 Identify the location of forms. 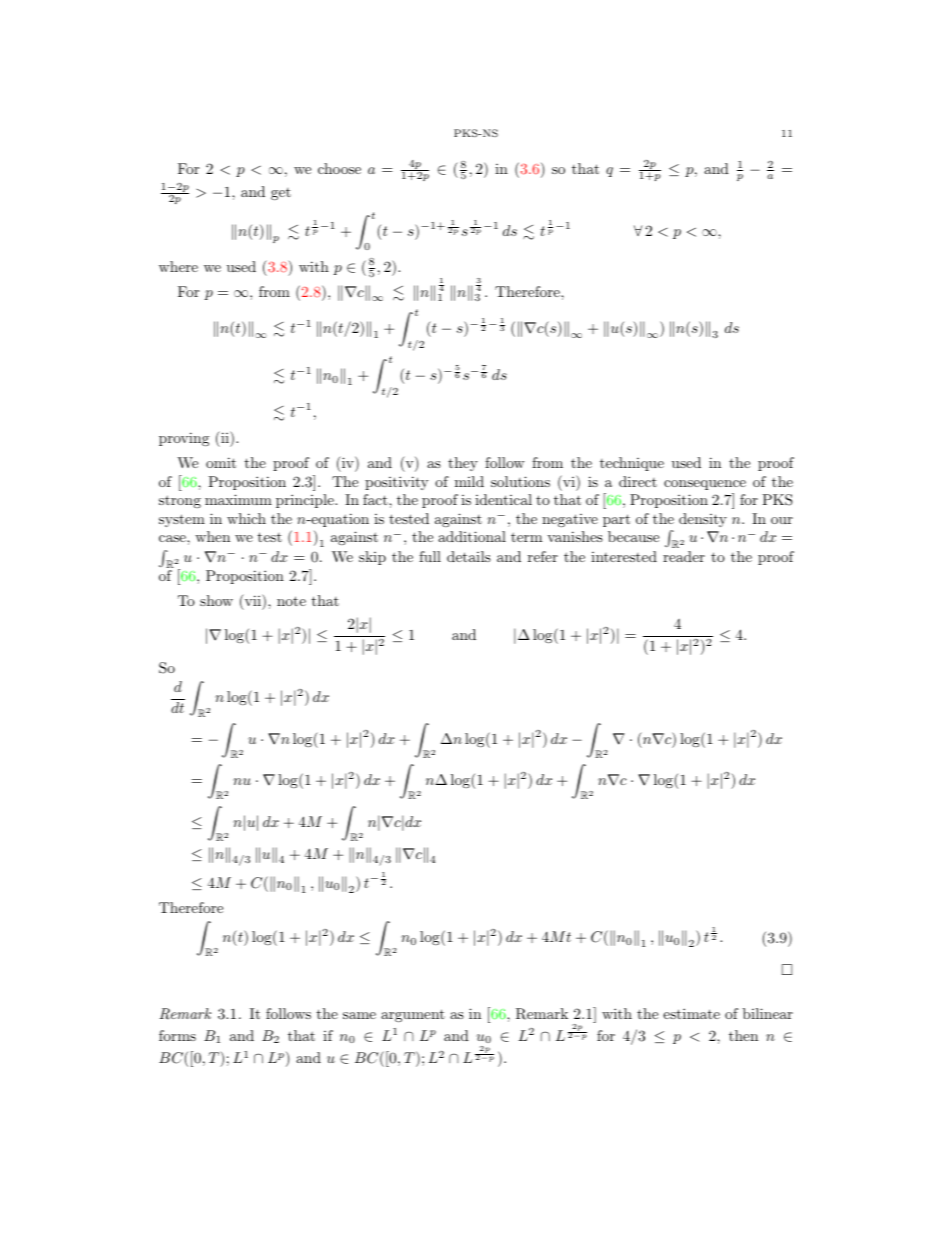
(177, 1035).
